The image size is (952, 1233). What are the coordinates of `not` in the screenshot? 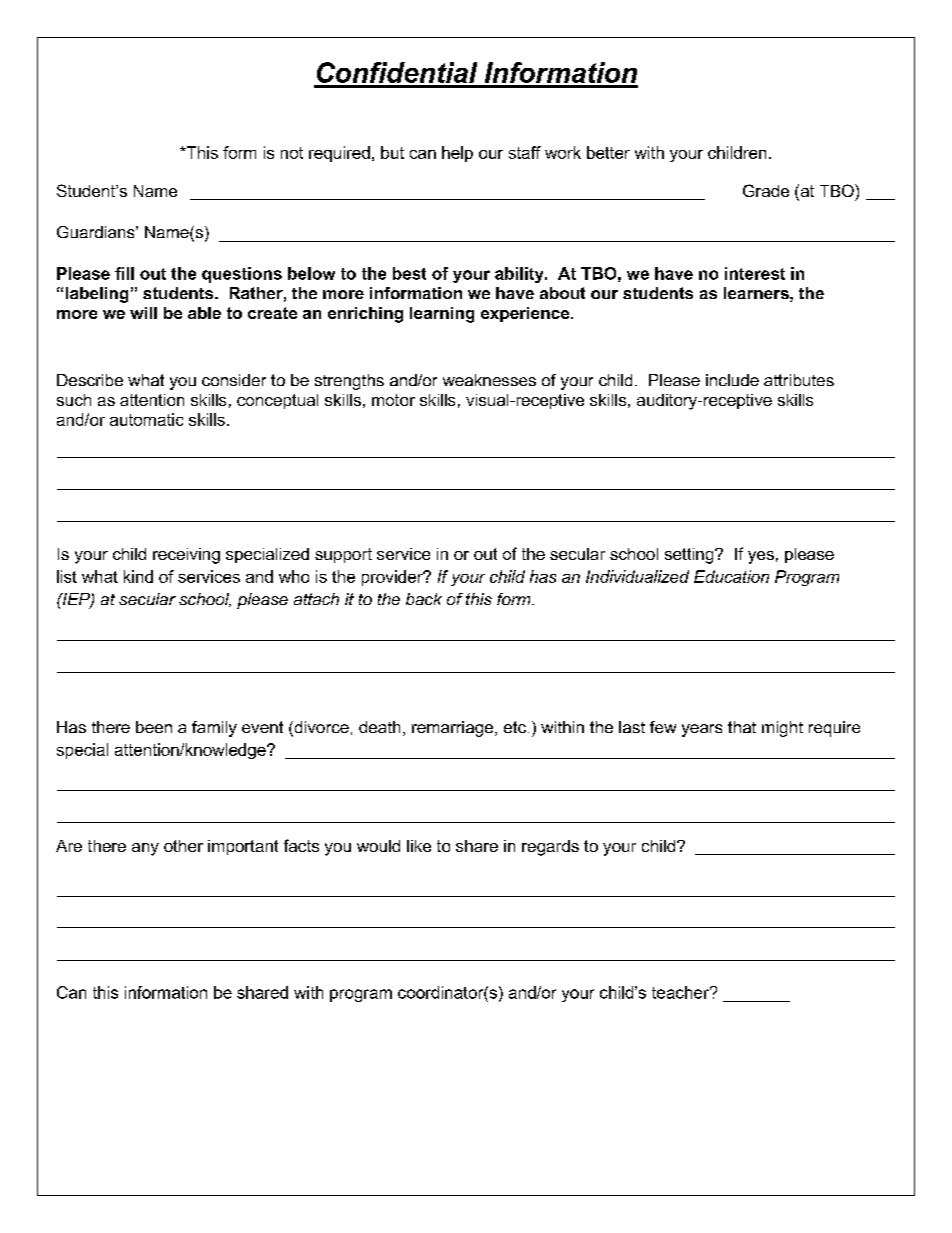 It's located at (292, 153).
